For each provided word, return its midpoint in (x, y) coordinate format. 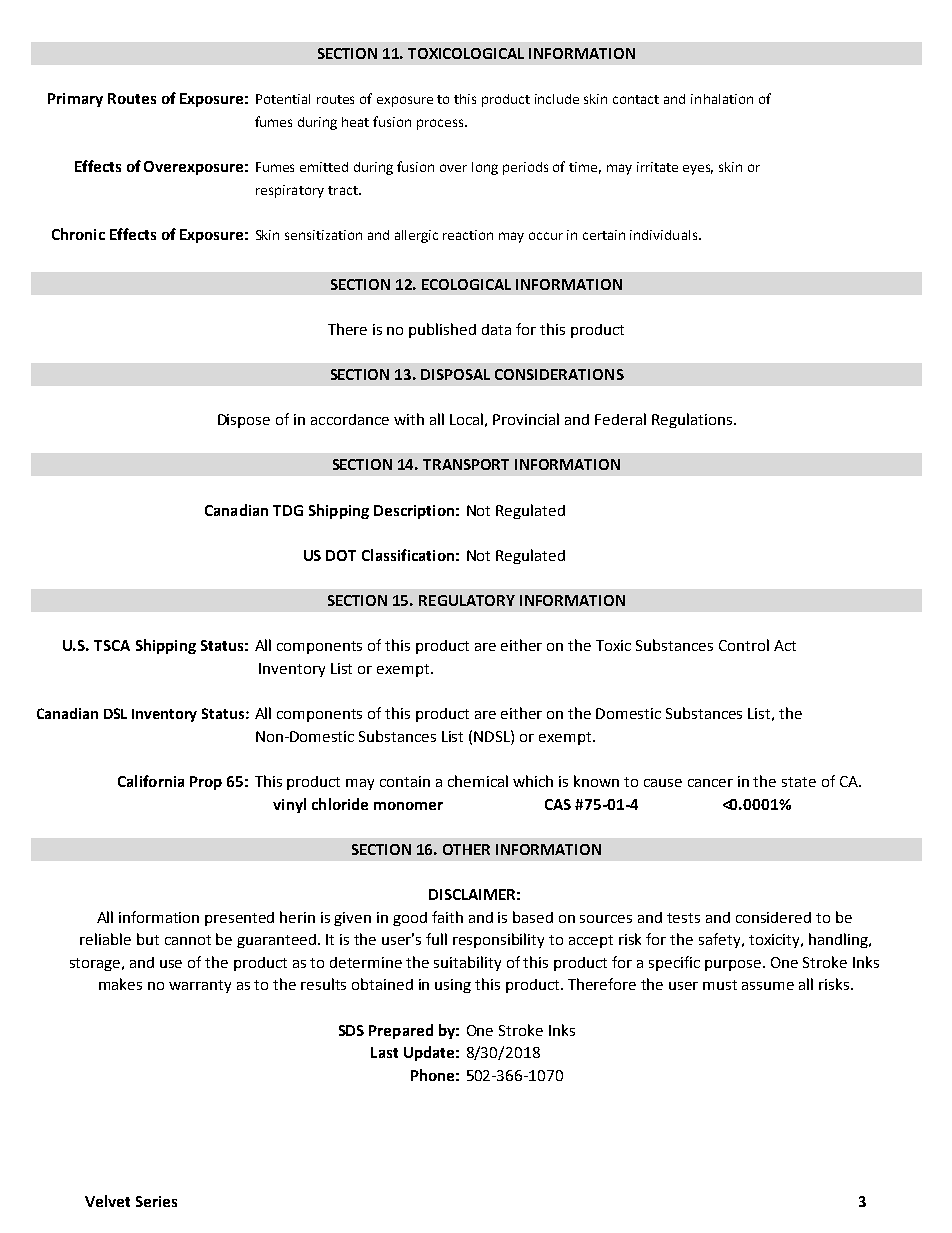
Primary (75, 100)
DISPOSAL (455, 374)
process (441, 124)
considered (773, 917)
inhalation (722, 99)
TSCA (112, 645)
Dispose (244, 421)
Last (384, 1052)
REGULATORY (467, 600)
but (148, 939)
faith (447, 917)
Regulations (692, 420)
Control (744, 645)
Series (156, 1201)
